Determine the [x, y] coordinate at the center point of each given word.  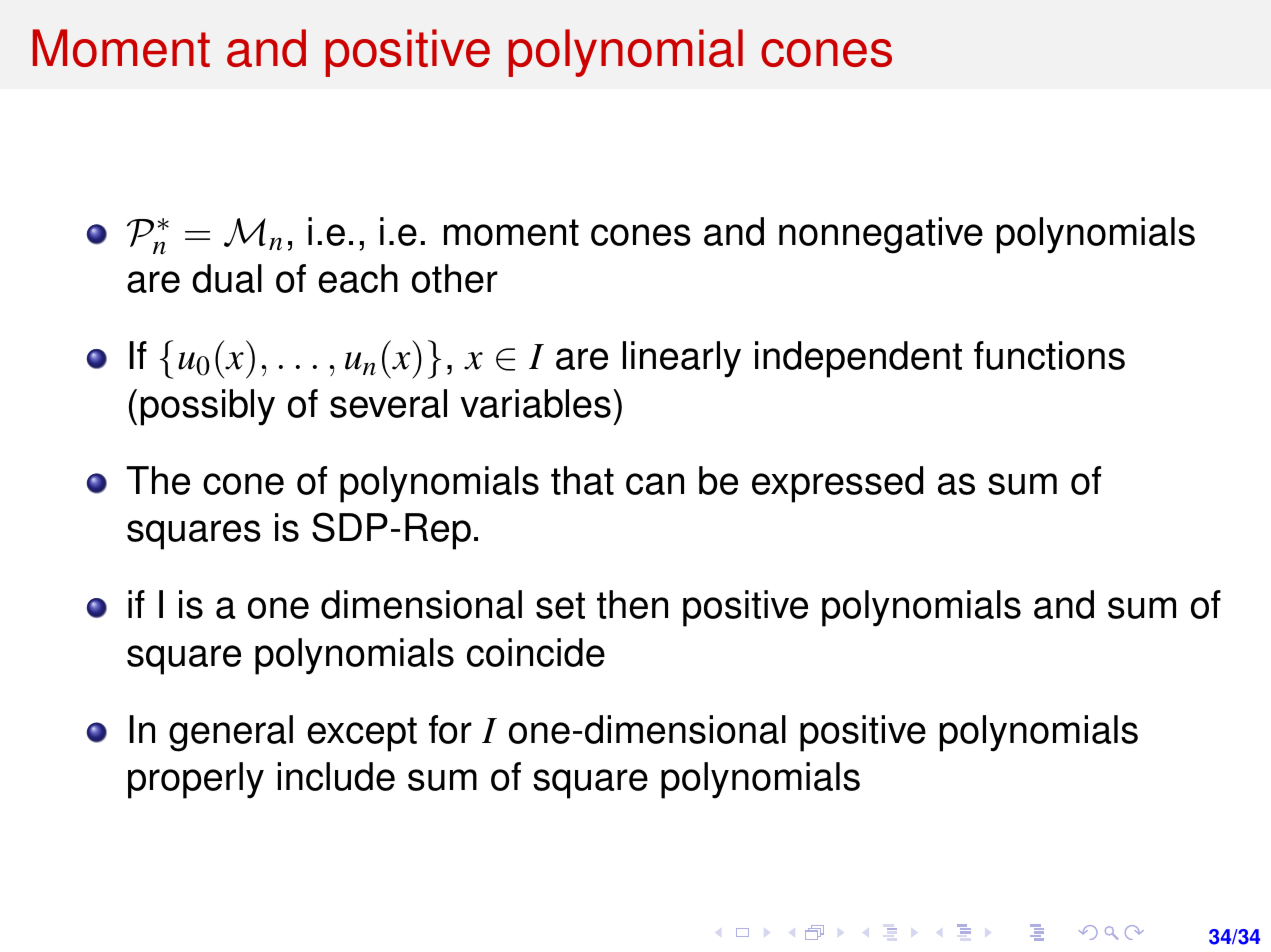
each [358, 278]
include [336, 776]
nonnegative [881, 235]
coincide [536, 652]
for [450, 729]
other [455, 278]
